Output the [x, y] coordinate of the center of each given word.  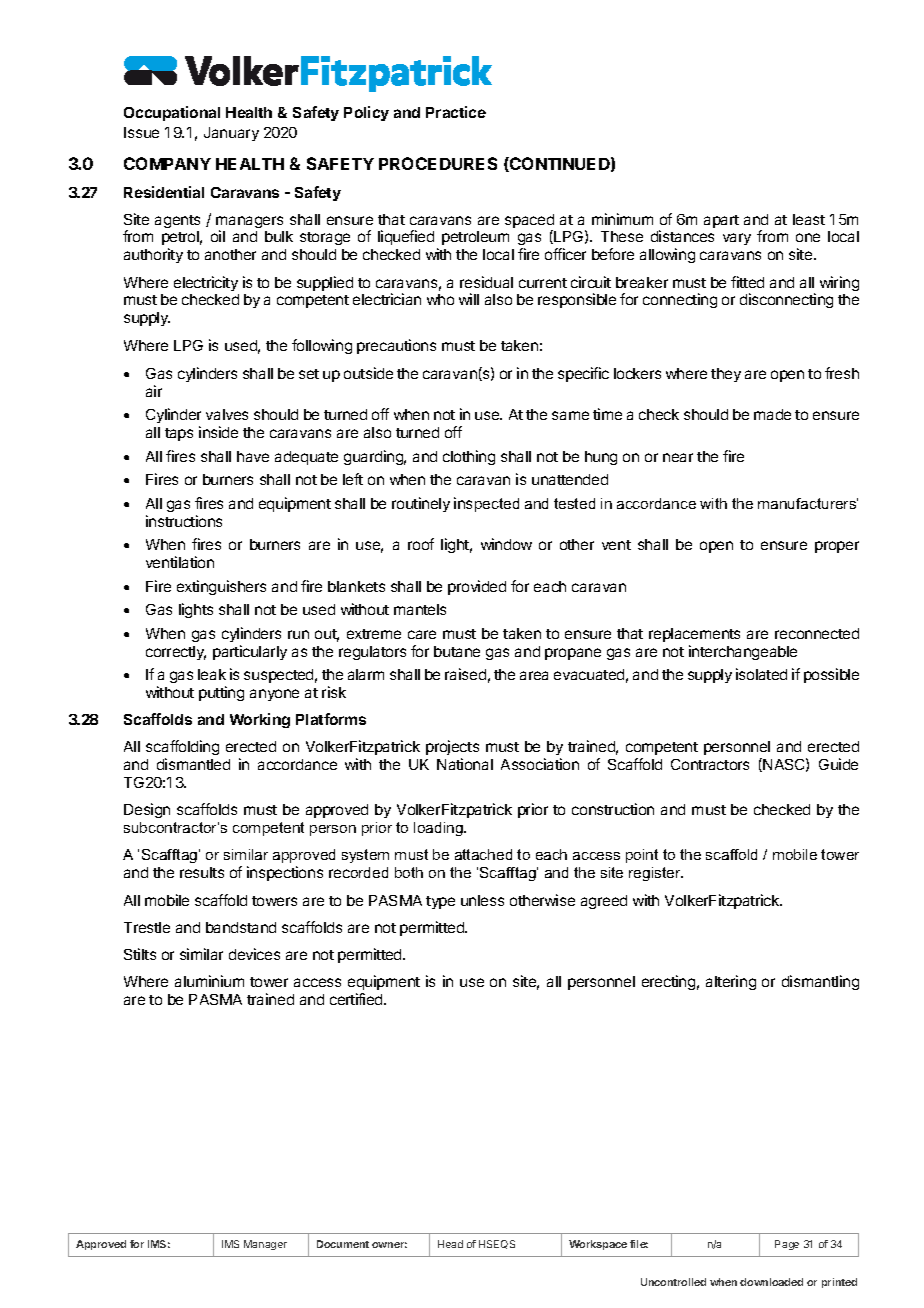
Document [343, 1244]
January [231, 134]
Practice [456, 112]
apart [721, 221]
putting [221, 693]
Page [787, 1245]
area [534, 675]
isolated [761, 674]
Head [450, 1244]
